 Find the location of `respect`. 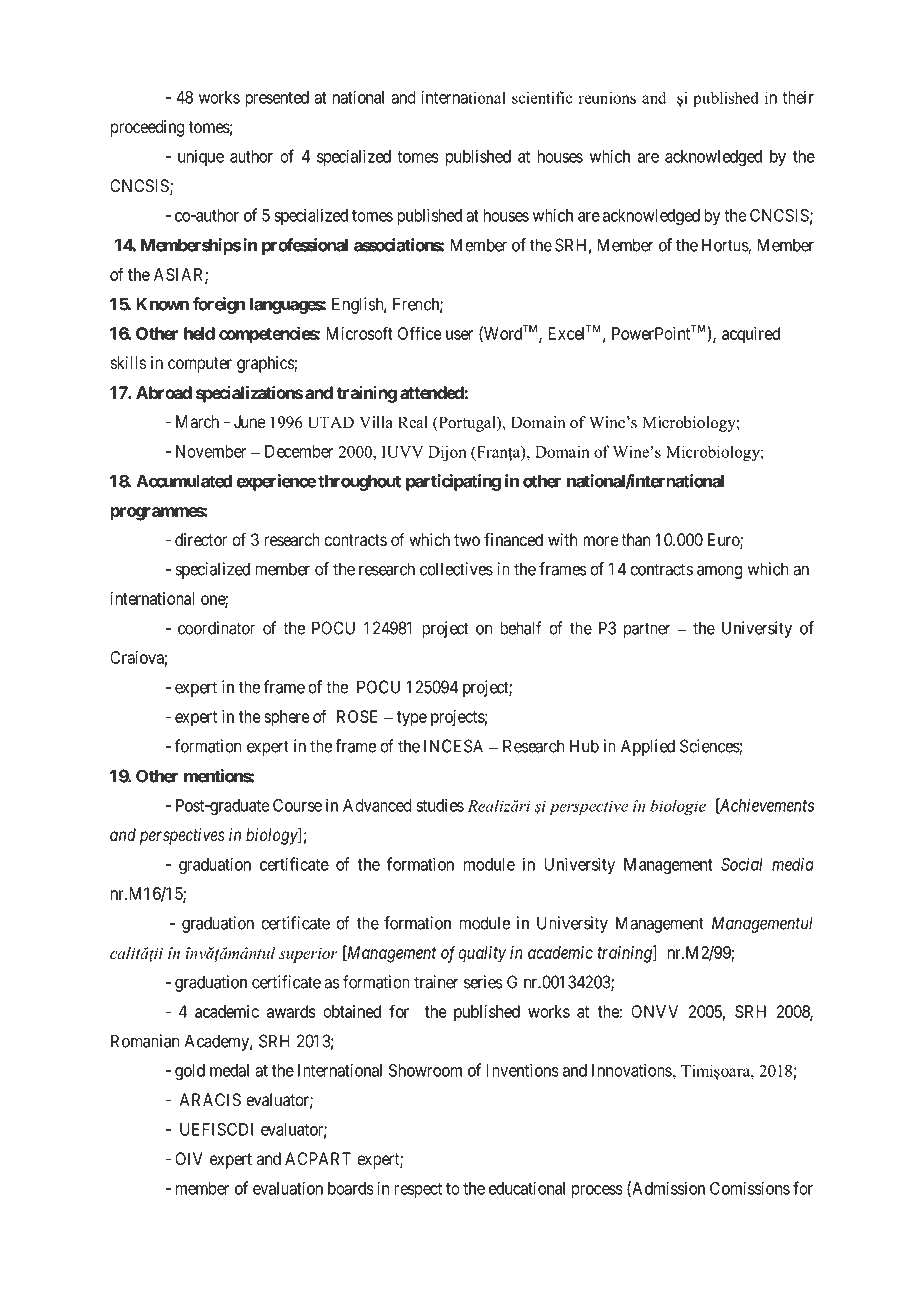

respect is located at coordinates (418, 1190).
